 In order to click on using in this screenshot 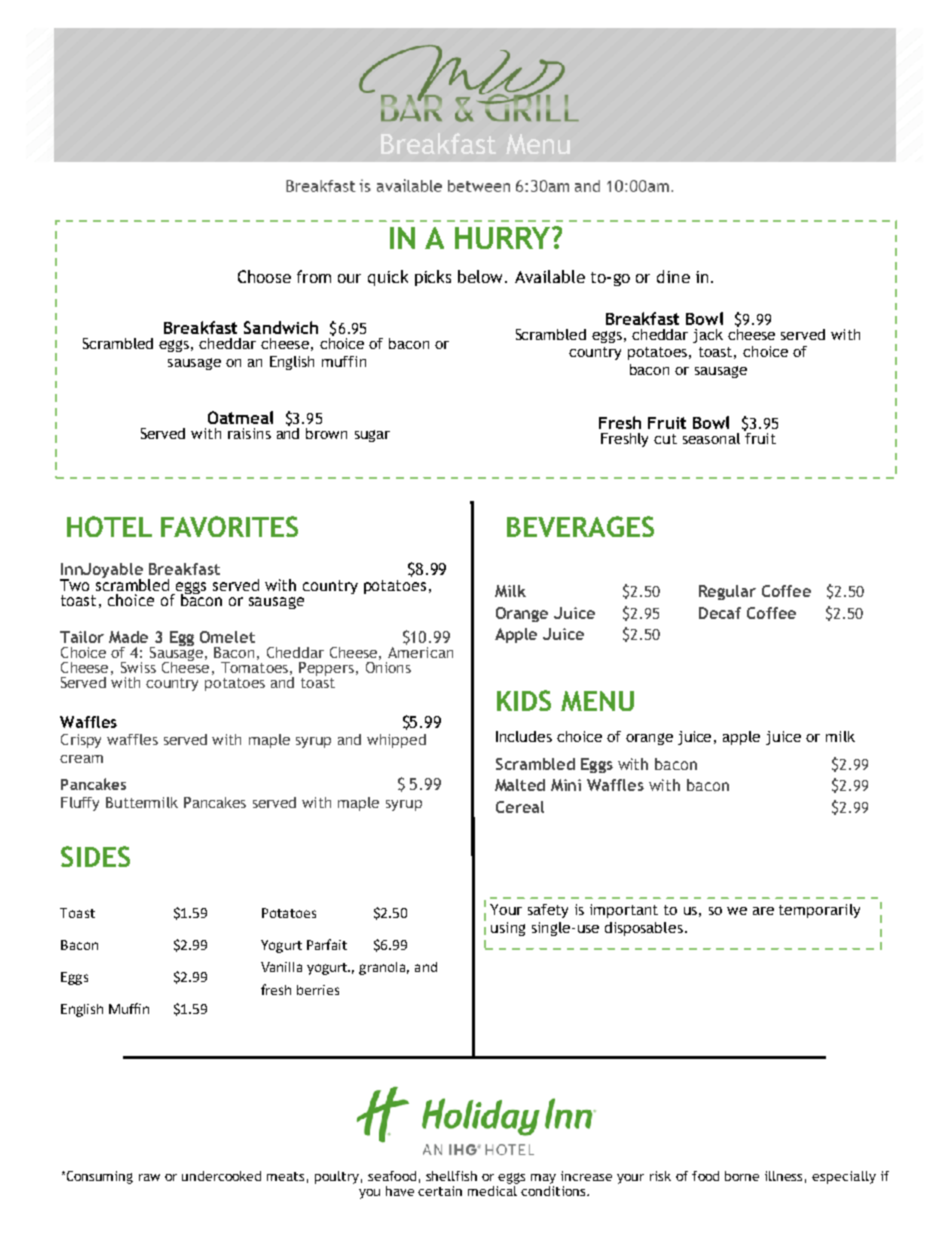, I will do `click(508, 929)`.
